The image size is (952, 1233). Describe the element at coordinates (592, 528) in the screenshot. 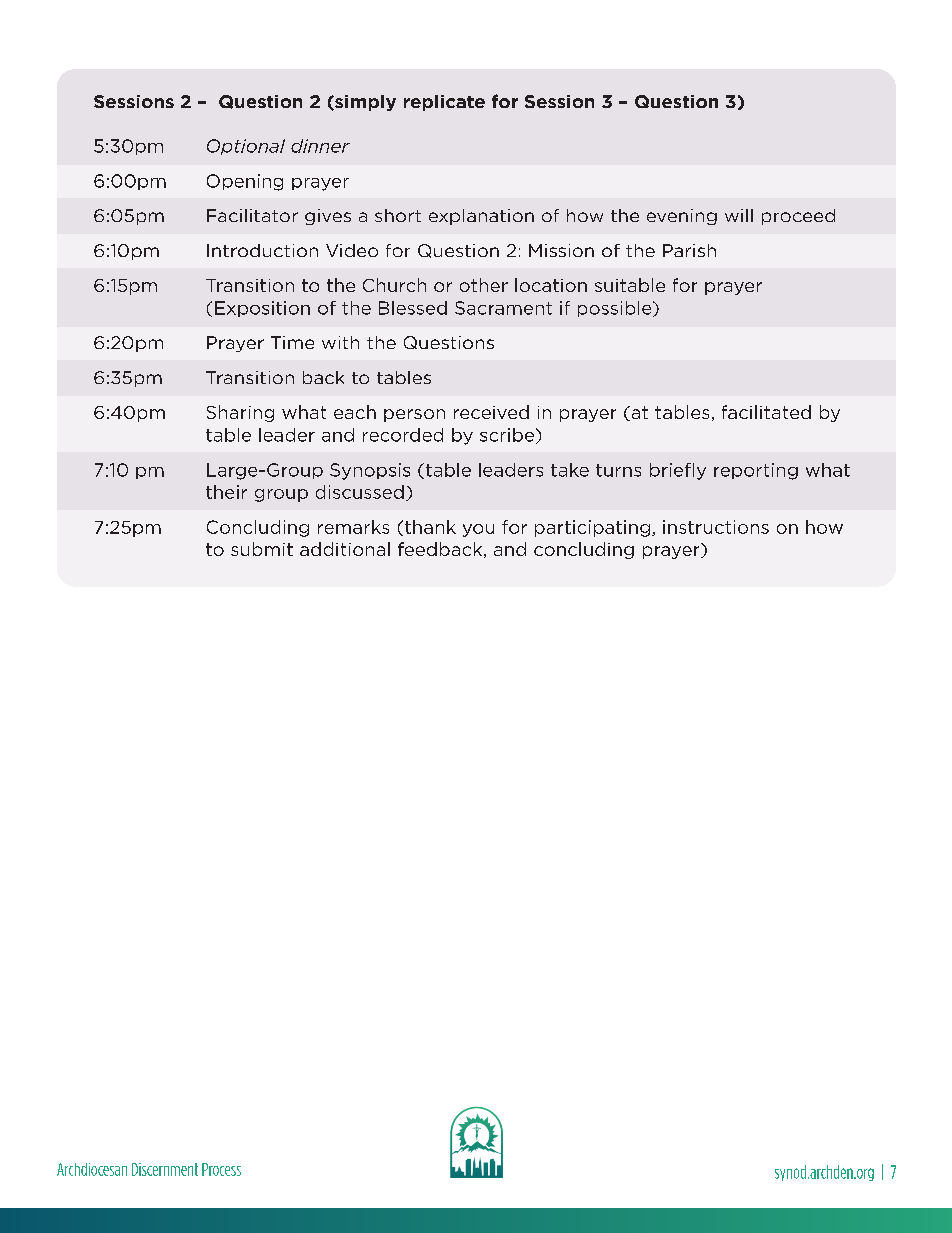

I see `participating` at that location.
